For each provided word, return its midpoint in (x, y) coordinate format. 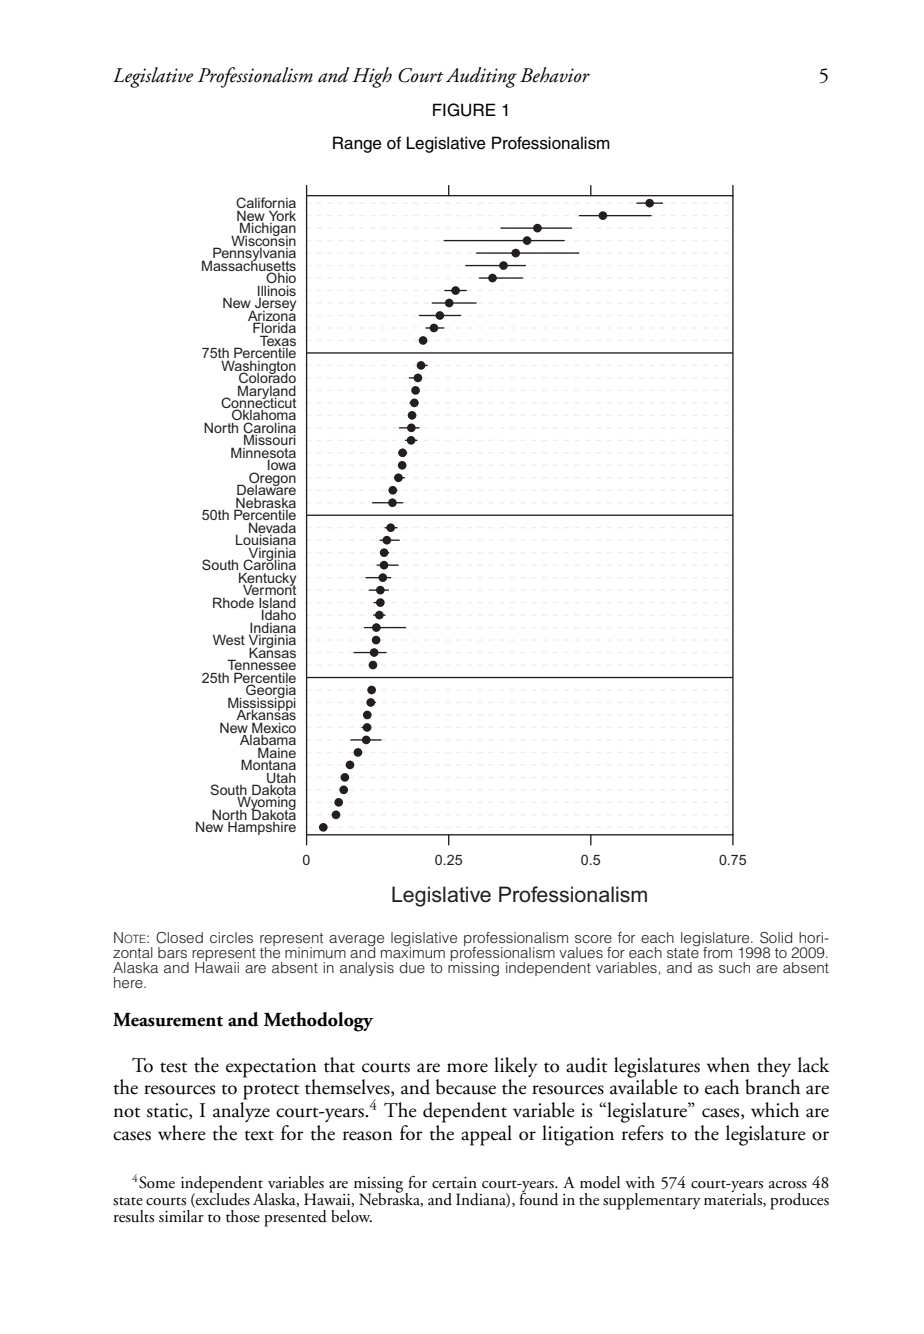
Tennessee (261, 665)
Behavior (555, 75)
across (788, 1185)
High (372, 77)
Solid (776, 938)
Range (357, 144)
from (717, 952)
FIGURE (464, 110)
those (243, 1216)
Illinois (277, 290)
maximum (413, 951)
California (266, 204)
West (229, 639)
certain (454, 1183)
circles (231, 937)
